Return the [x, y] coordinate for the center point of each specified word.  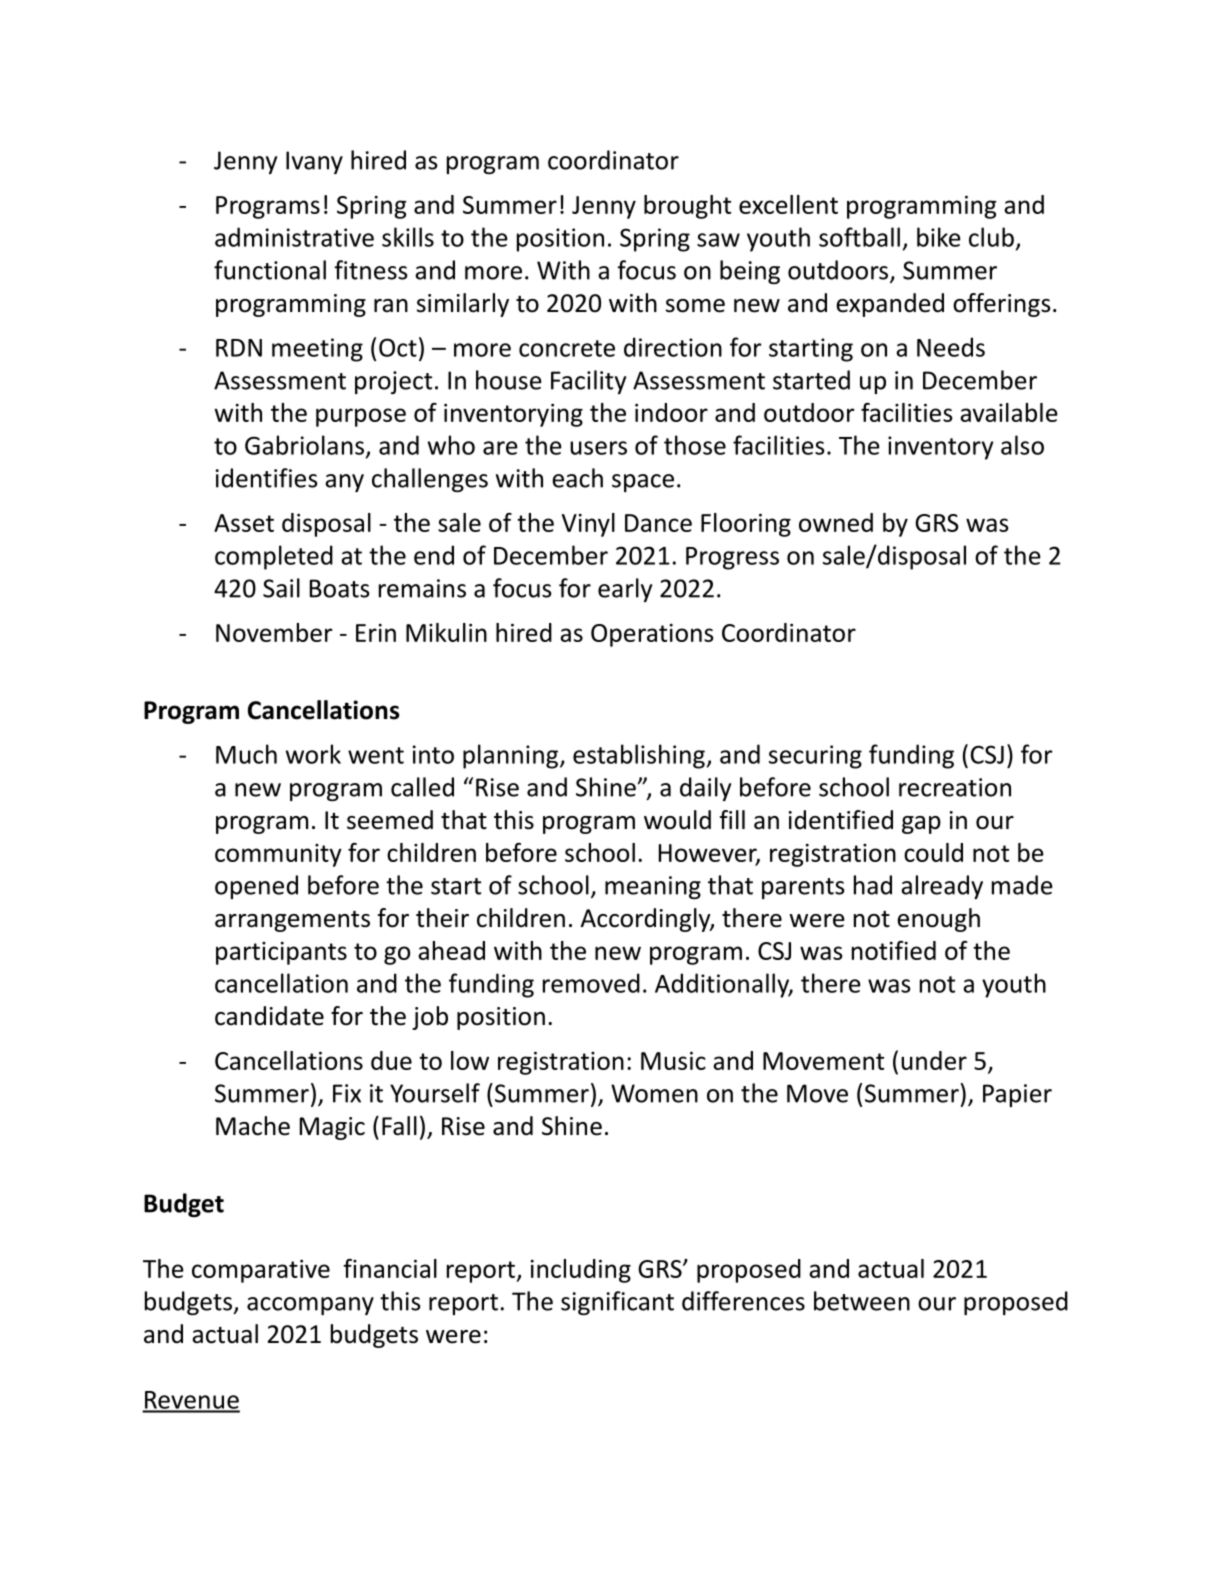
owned [836, 522]
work [313, 754]
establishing [639, 756]
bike [939, 237]
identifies [267, 478]
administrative [294, 237]
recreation [955, 787]
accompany [310, 1306]
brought [687, 207]
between [862, 1301]
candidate [269, 1016]
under [934, 1060]
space [643, 483]
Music [673, 1061]
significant [617, 1303]
